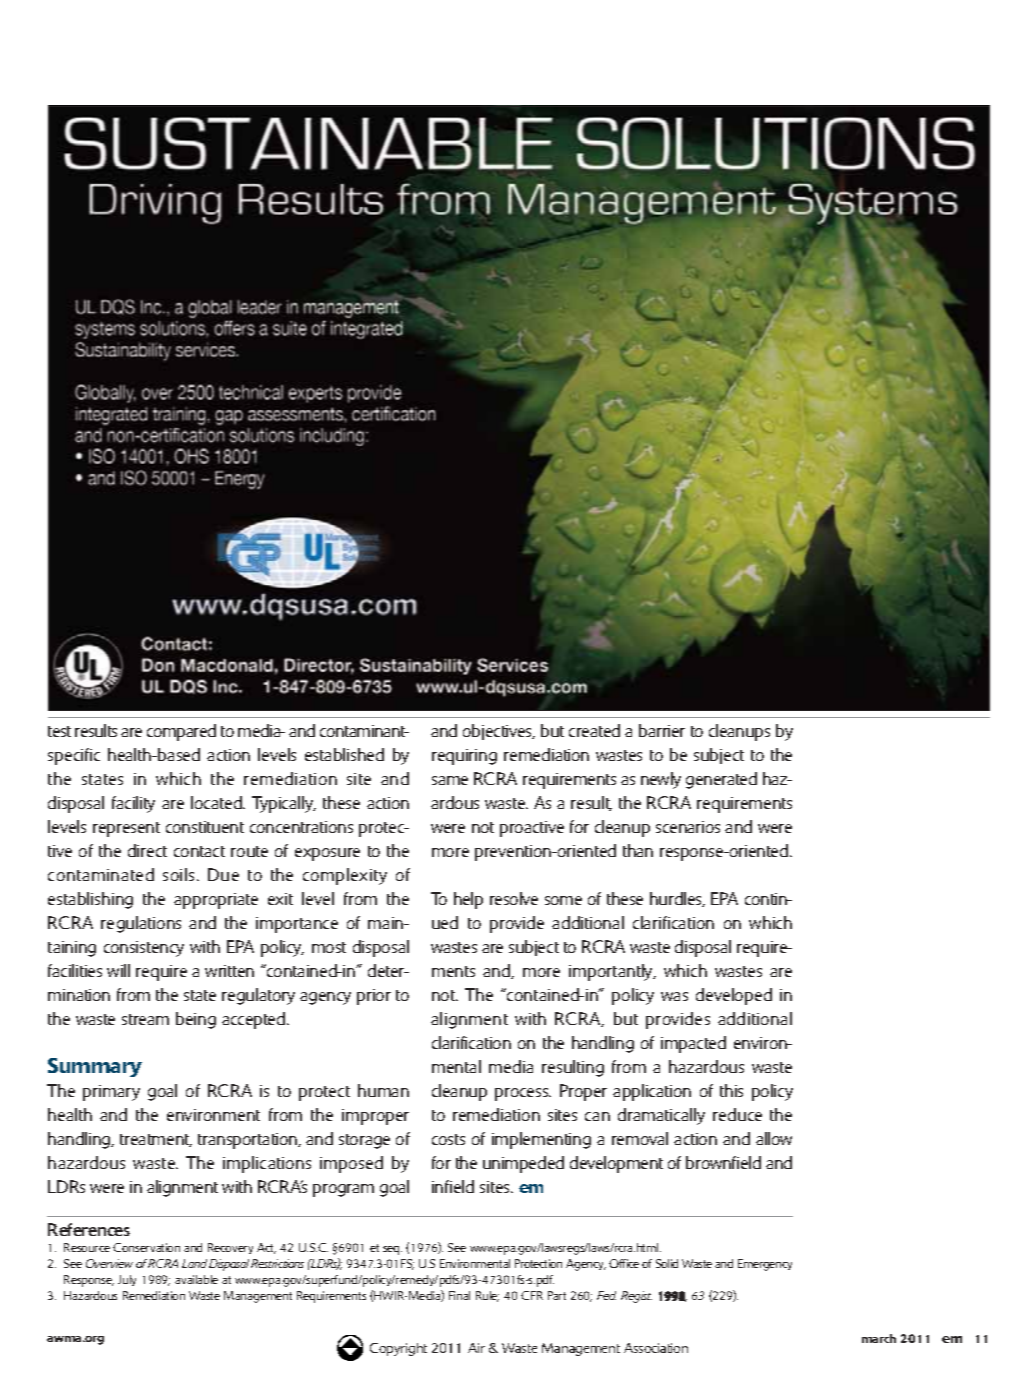 This document has height=1374, width=1033. What do you see at coordinates (476, 1348) in the document?
I see `Air` at bounding box center [476, 1348].
